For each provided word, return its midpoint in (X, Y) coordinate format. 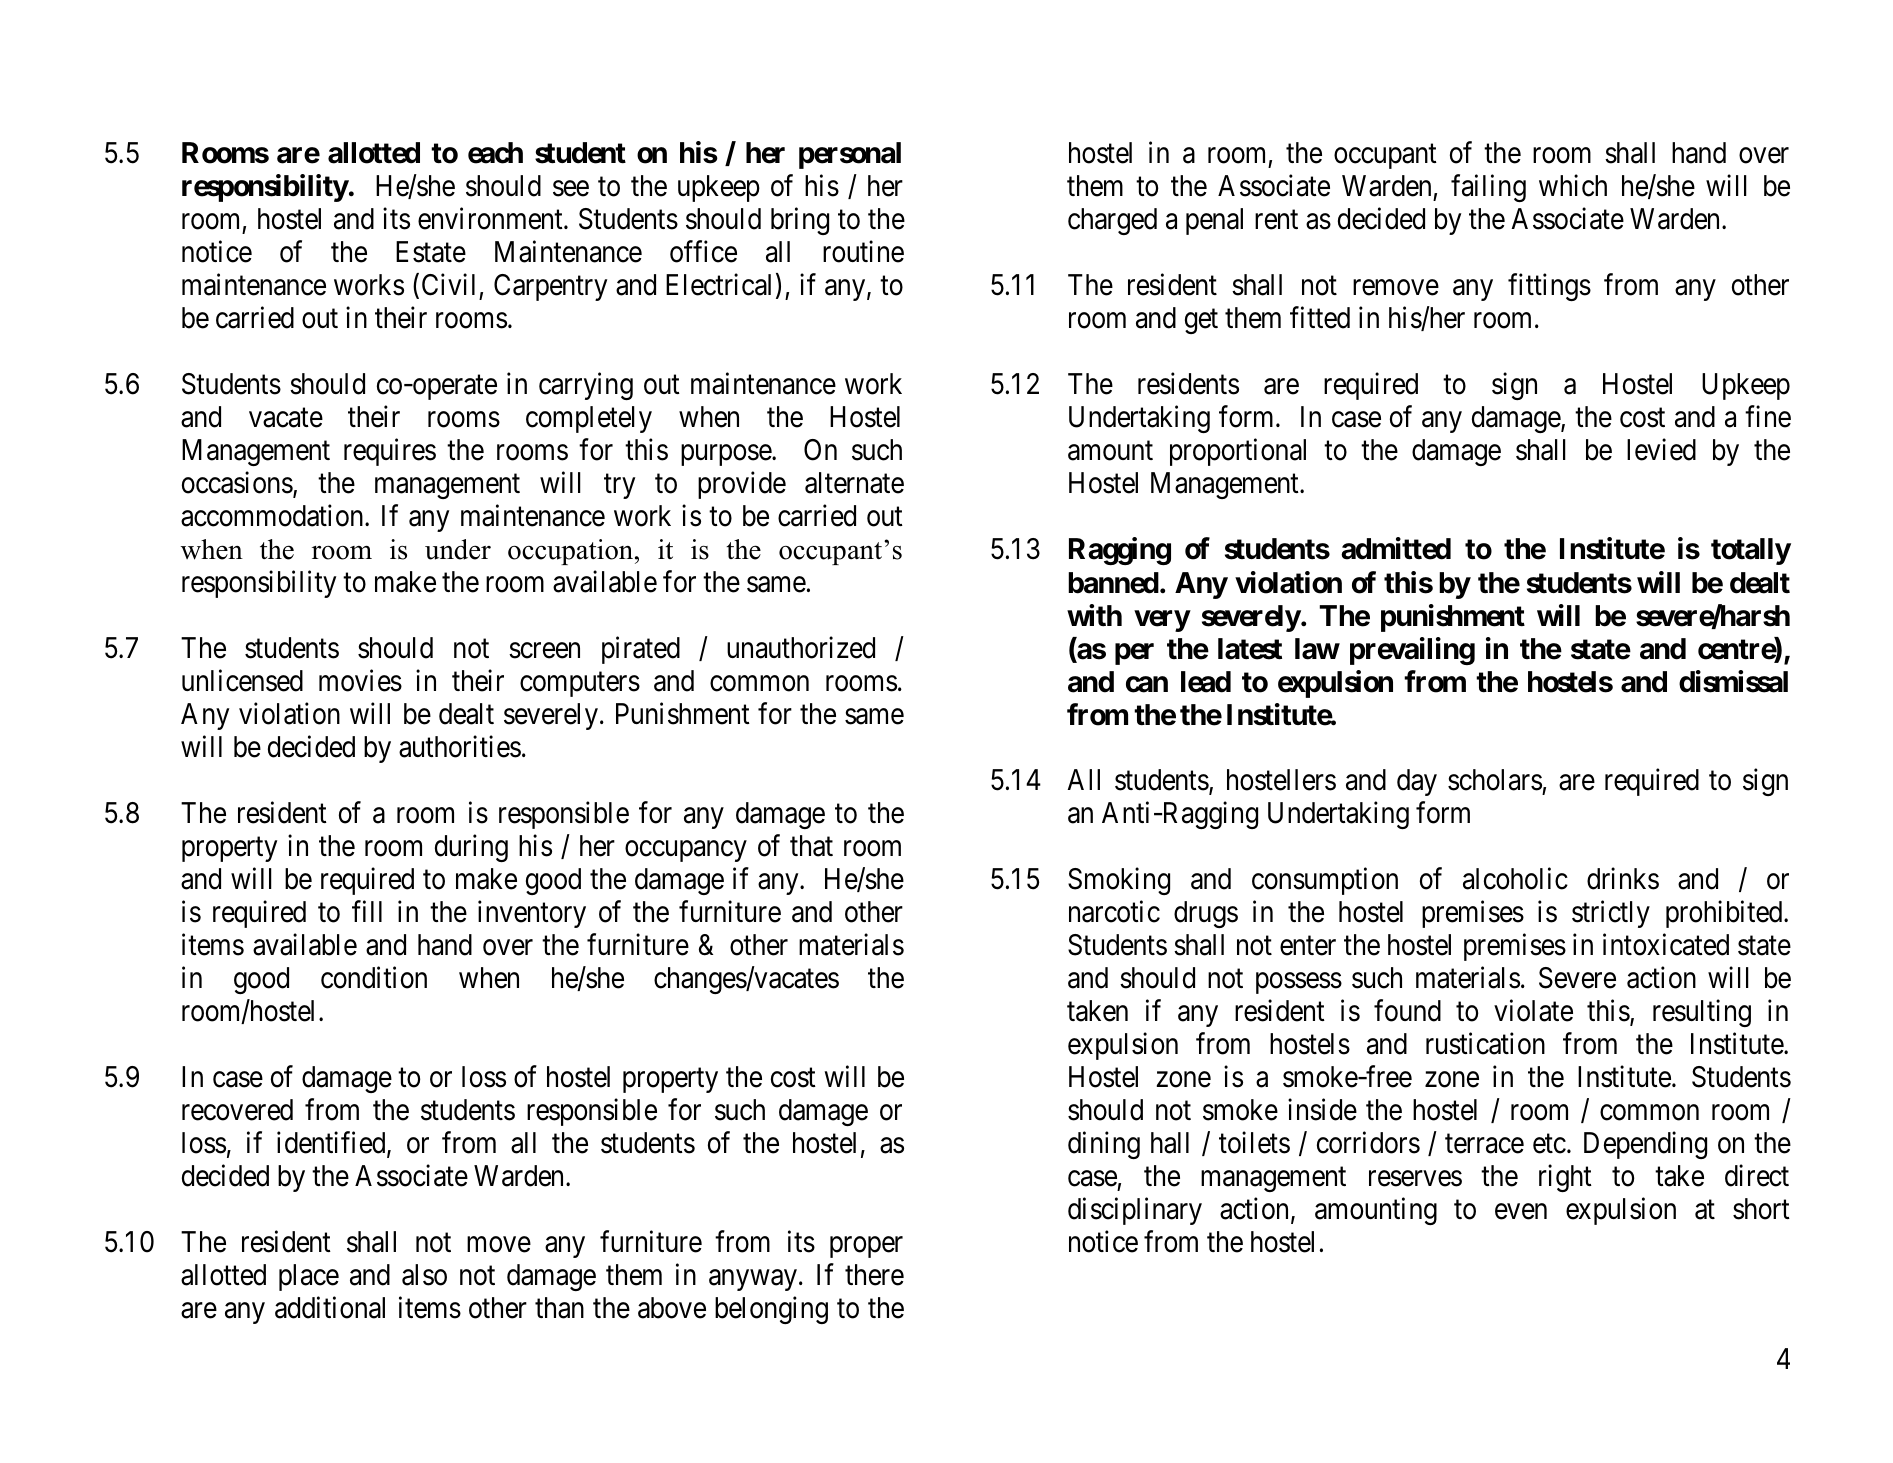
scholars (1495, 780)
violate (1533, 1010)
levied (1661, 449)
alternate (854, 483)
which (1573, 185)
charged (1112, 221)
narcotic (1114, 911)
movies (360, 680)
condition (374, 977)
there (874, 1275)
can (1147, 684)
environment (491, 218)
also (424, 1275)
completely (589, 419)
